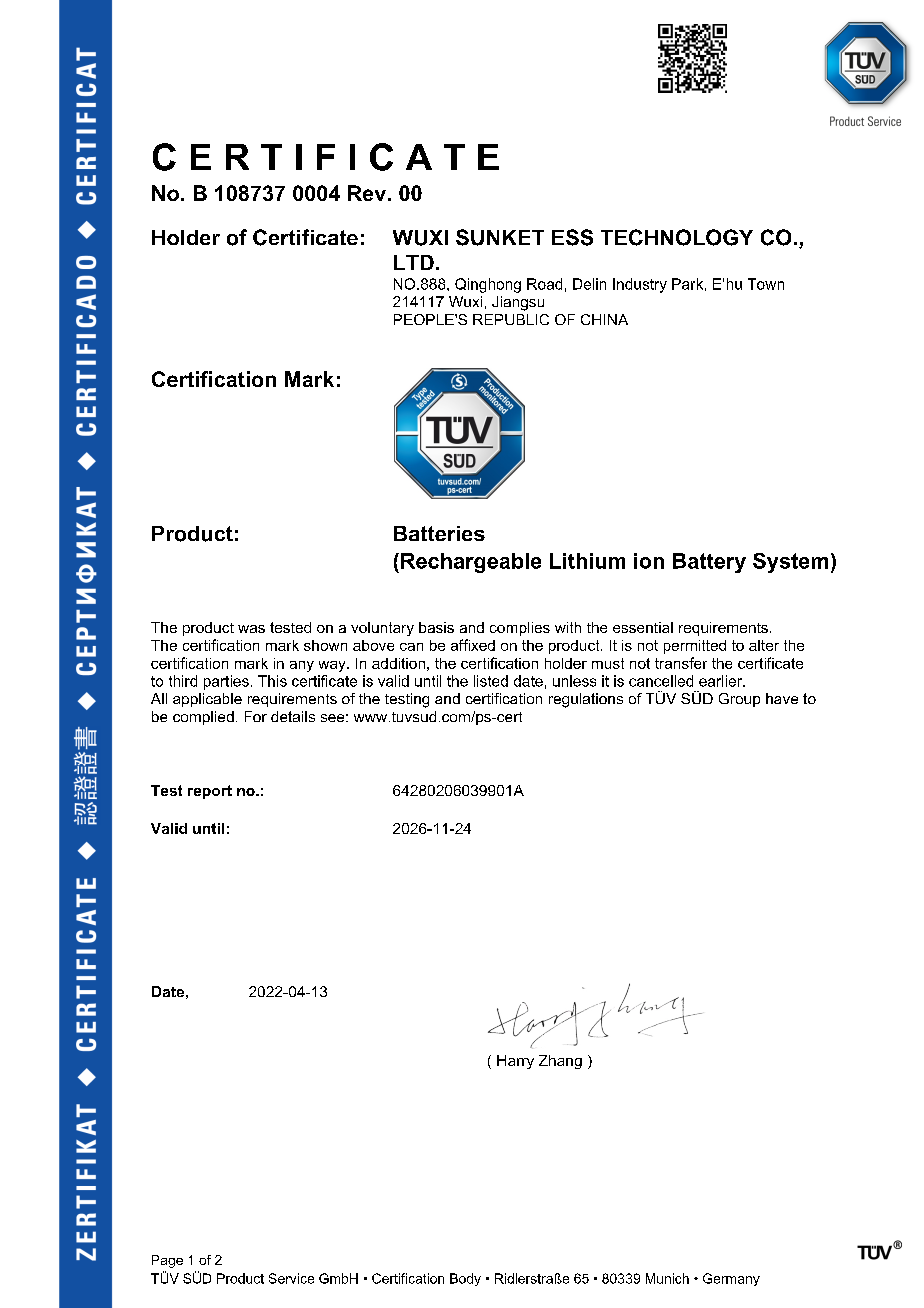 Image resolution: width=924 pixels, height=1308 pixels. What do you see at coordinates (465, 1279) in the screenshot?
I see `Body` at bounding box center [465, 1279].
